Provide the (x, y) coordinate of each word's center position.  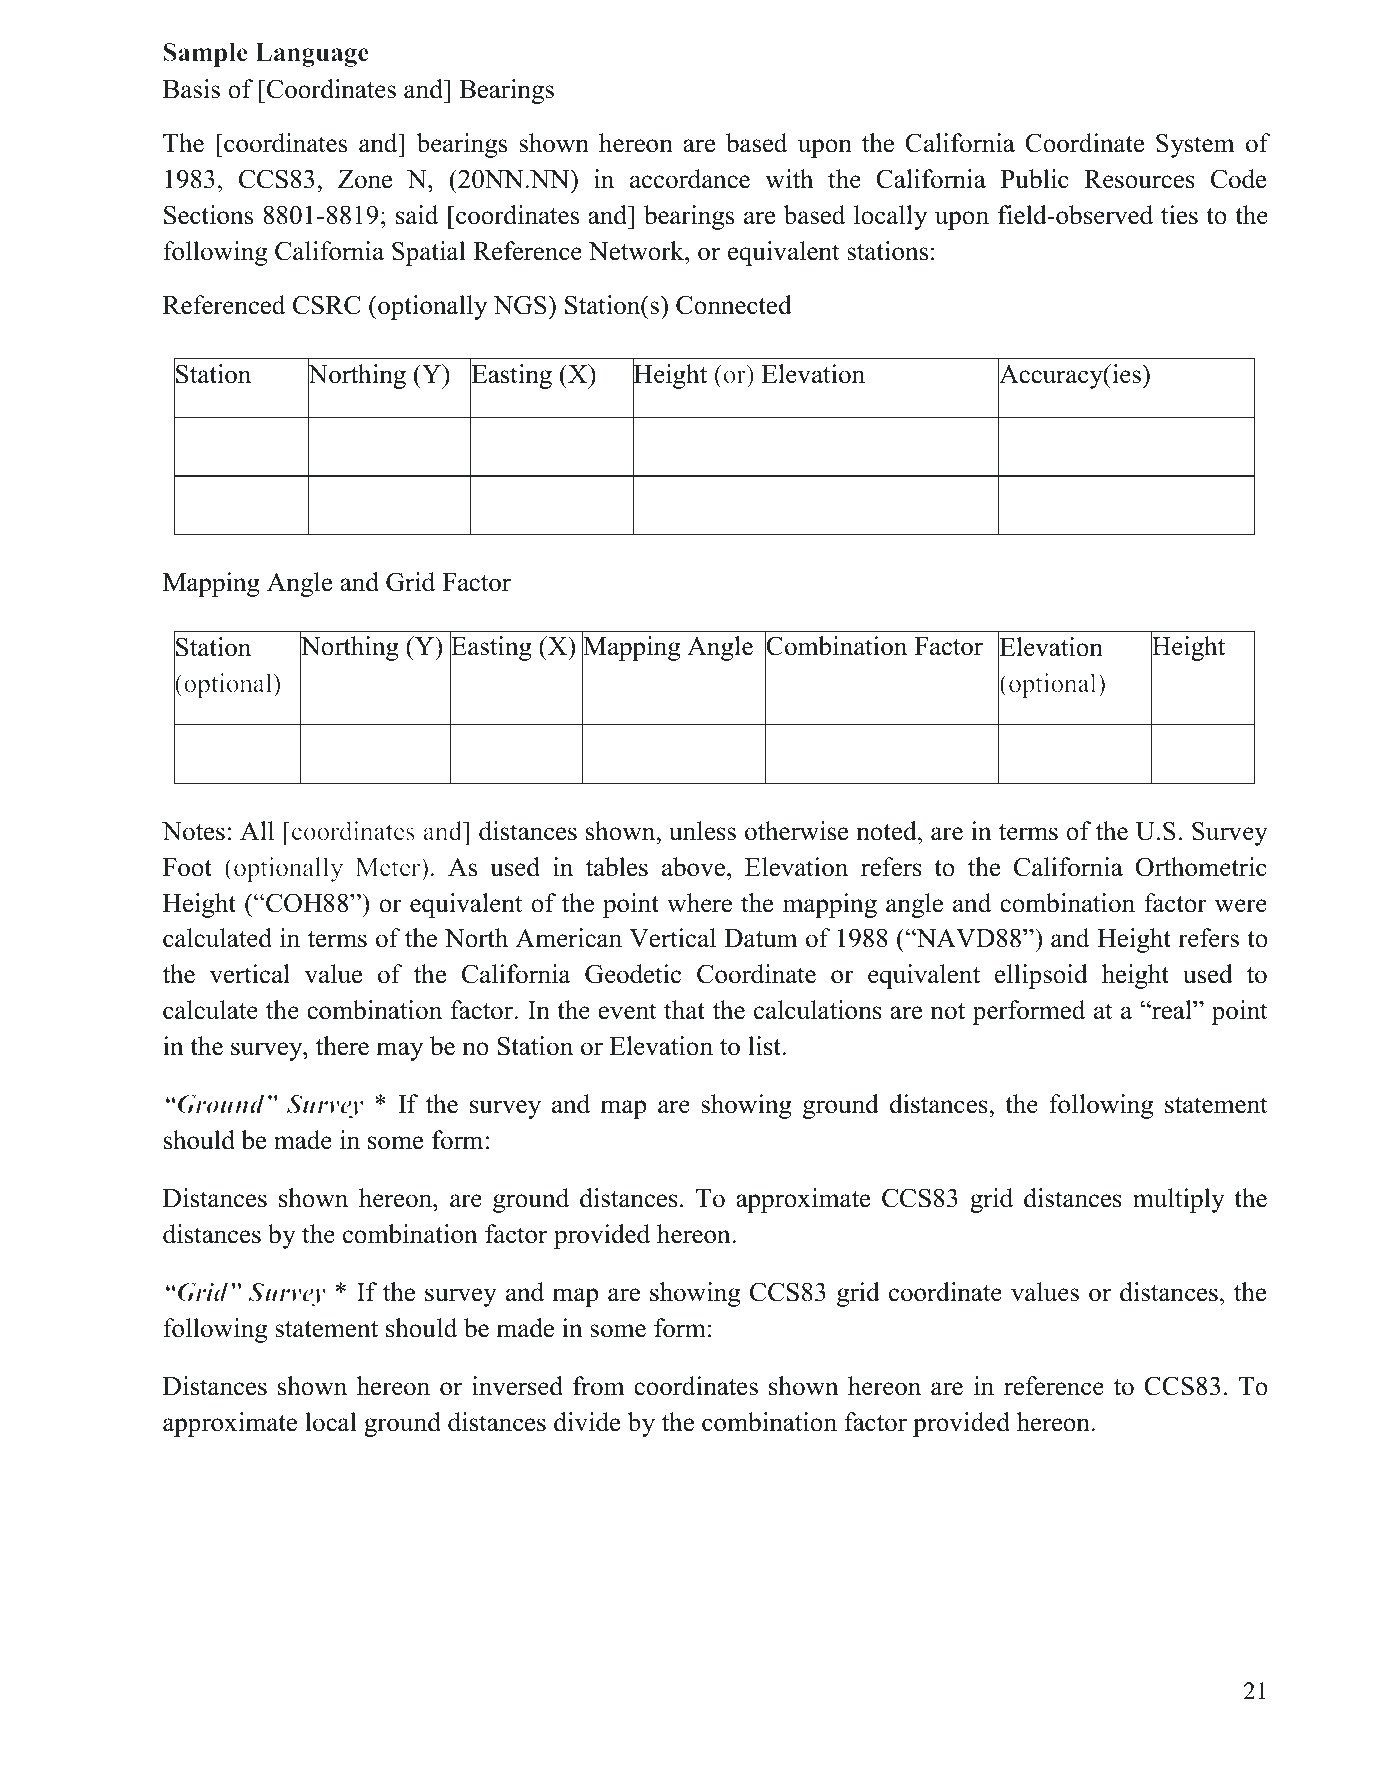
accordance (690, 179)
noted (887, 831)
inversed (517, 1386)
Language (312, 55)
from (599, 1386)
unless (702, 831)
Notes (193, 831)
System (1195, 145)
